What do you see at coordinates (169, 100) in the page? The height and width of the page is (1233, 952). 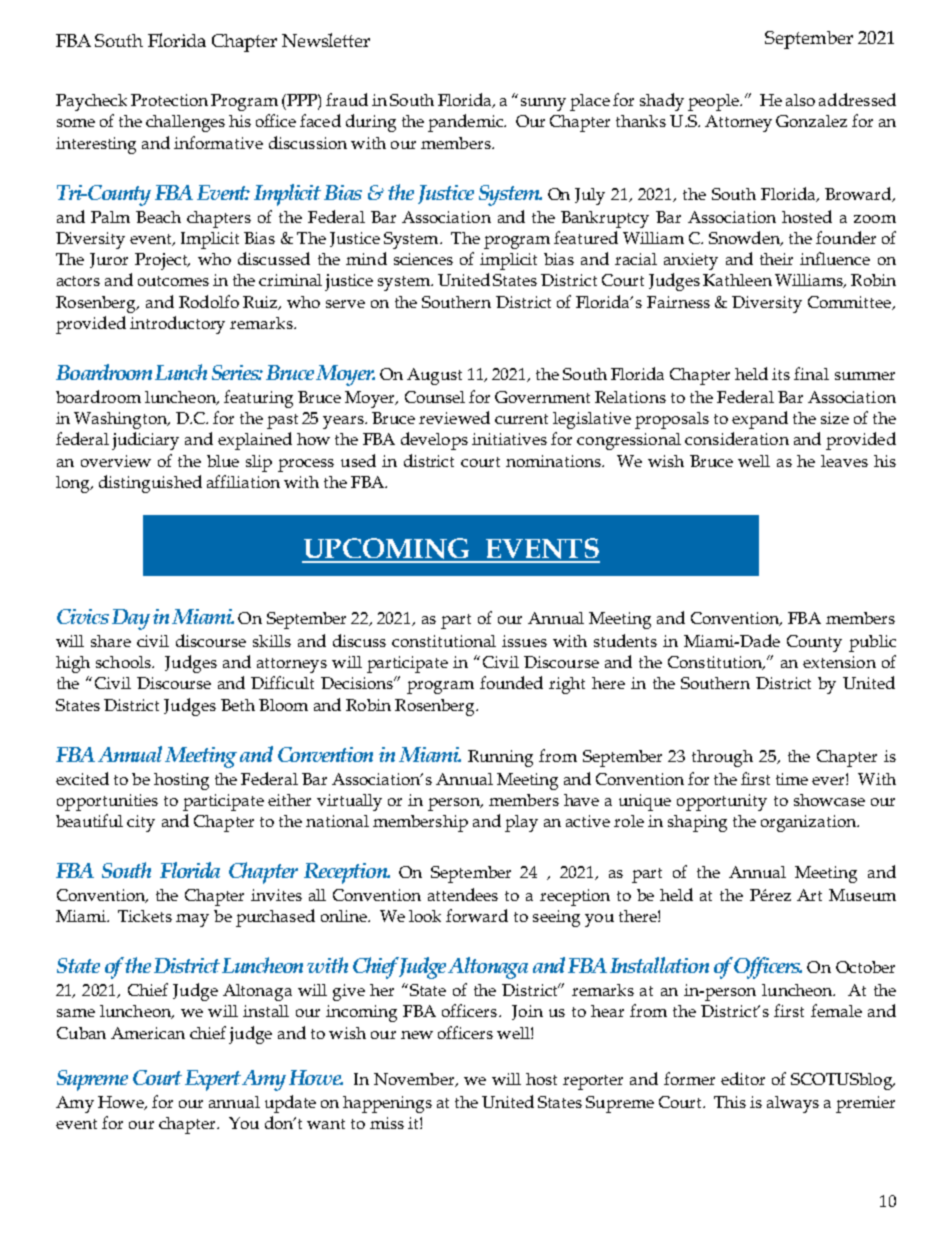 I see `Protection` at bounding box center [169, 100].
